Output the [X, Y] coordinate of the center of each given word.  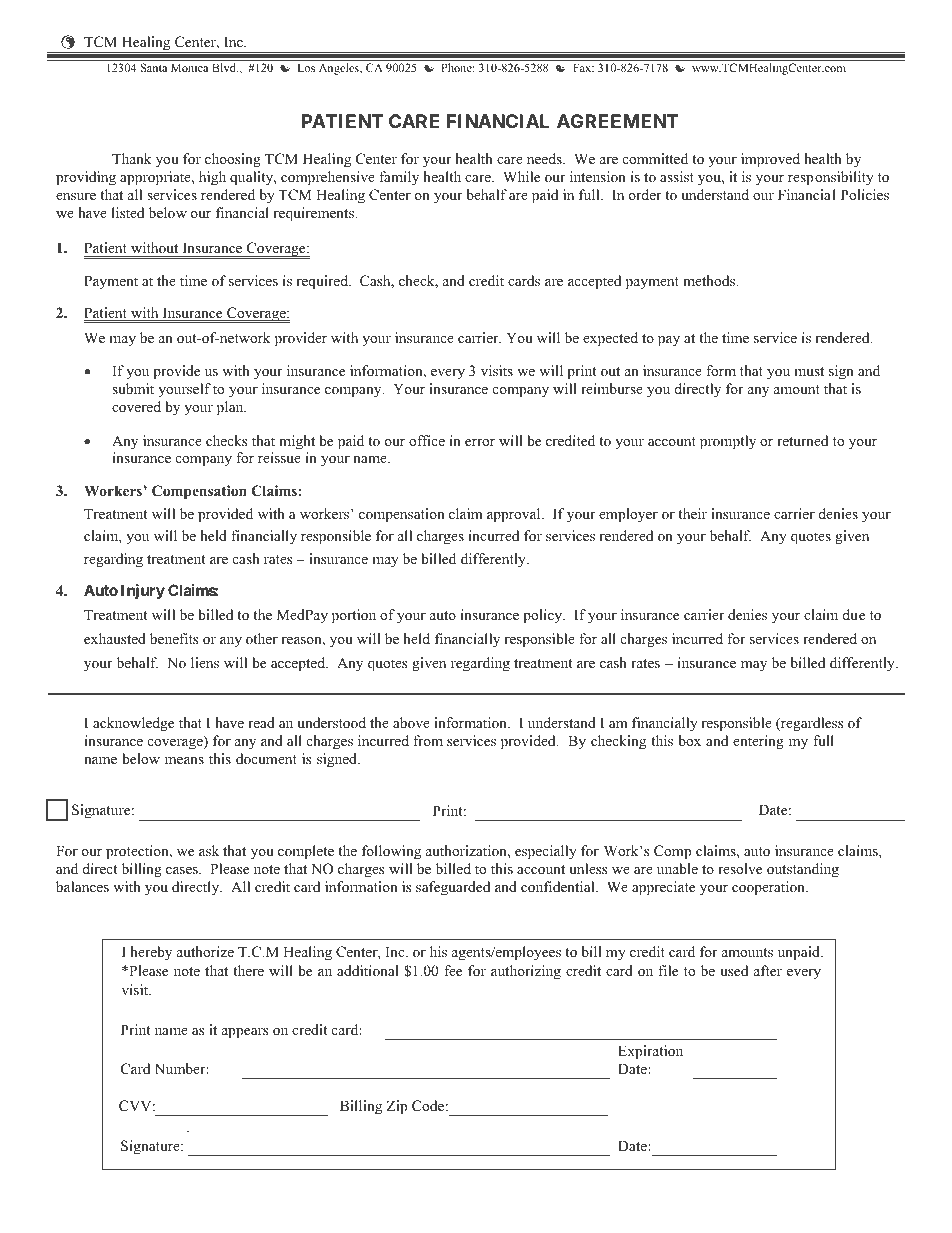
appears [245, 1033]
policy [544, 616]
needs [545, 158]
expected [610, 339]
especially [546, 852]
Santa [154, 67]
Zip [397, 1107]
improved [770, 160]
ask [209, 850]
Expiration [650, 1052]
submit [133, 388]
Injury [143, 591]
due [854, 614]
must [809, 371]
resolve [740, 868]
